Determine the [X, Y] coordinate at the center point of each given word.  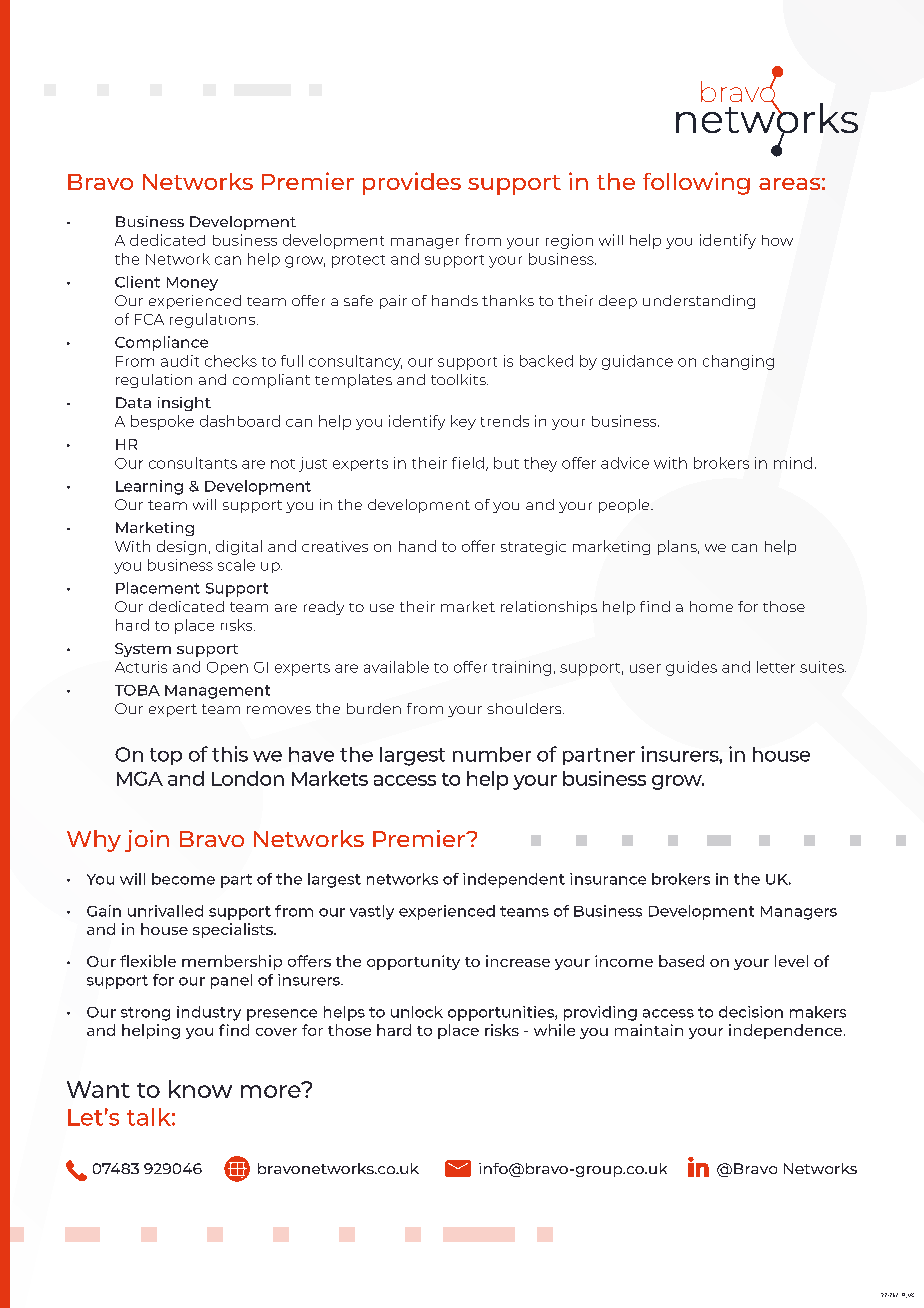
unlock [417, 1012]
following [696, 183]
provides [412, 183]
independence [785, 1031]
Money [192, 284]
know [200, 1089]
